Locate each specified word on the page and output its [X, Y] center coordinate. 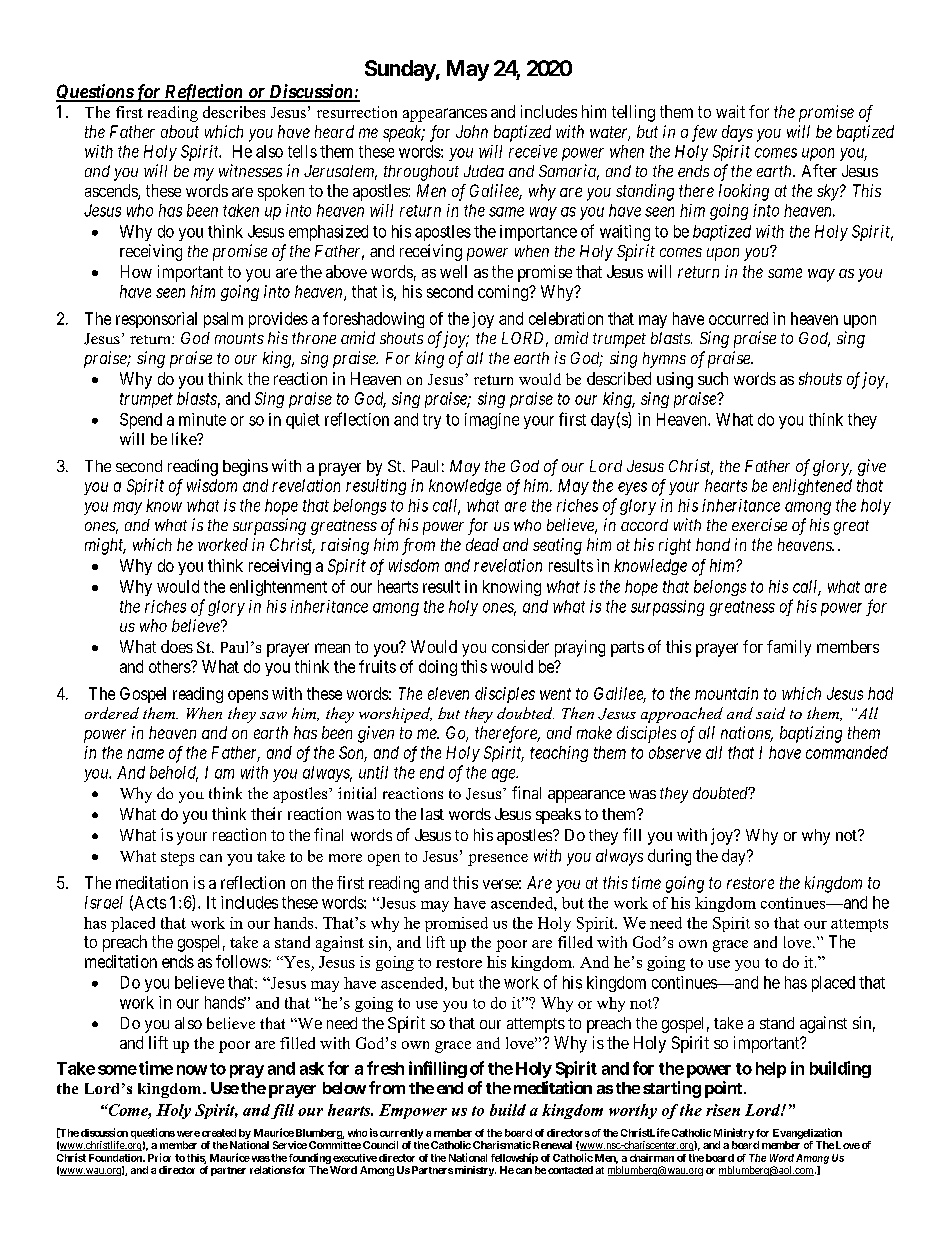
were [188, 1134]
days [737, 133]
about [180, 131]
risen [723, 1110]
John [472, 131]
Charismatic [502, 1145]
